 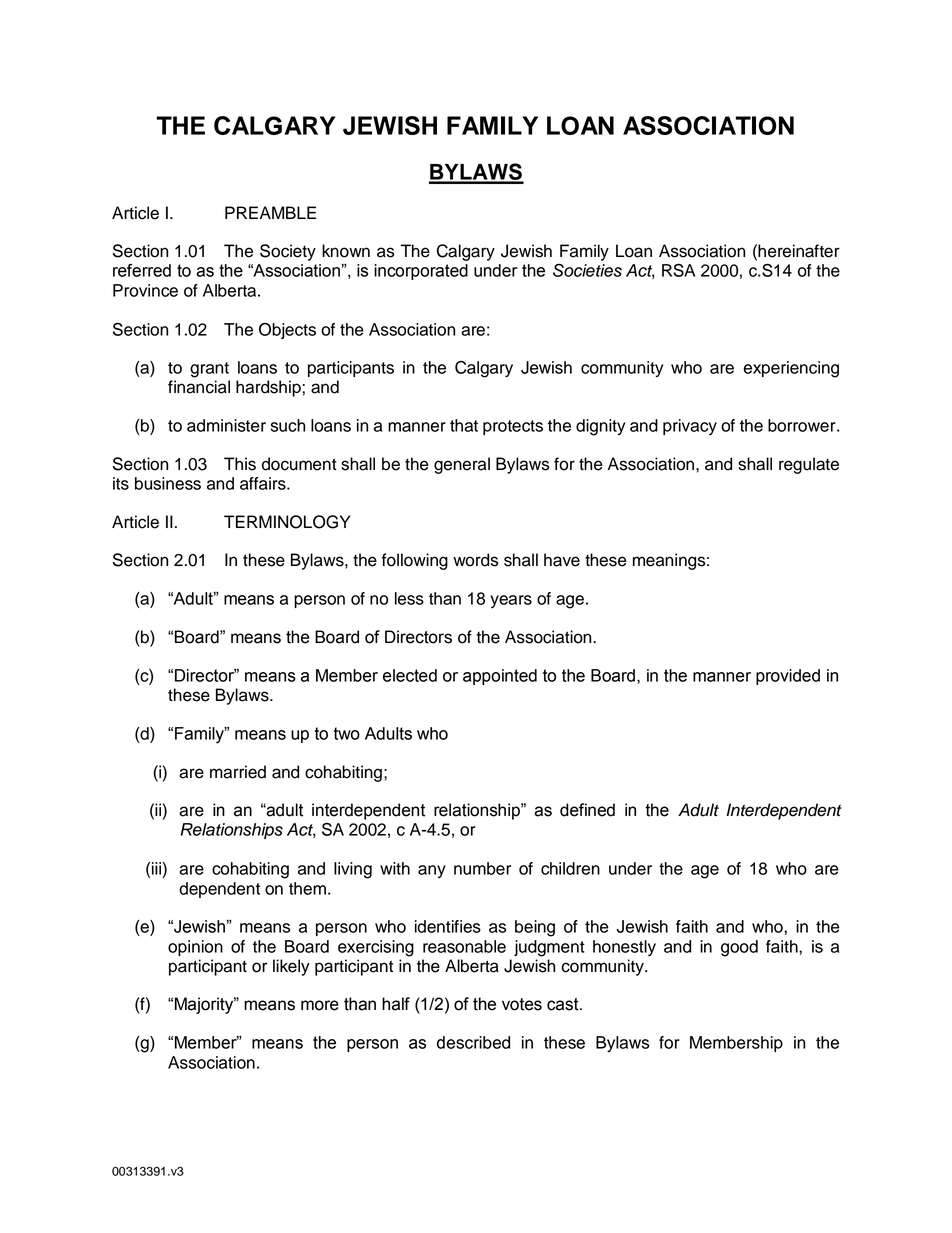 I want to click on described, so click(x=473, y=1042).
